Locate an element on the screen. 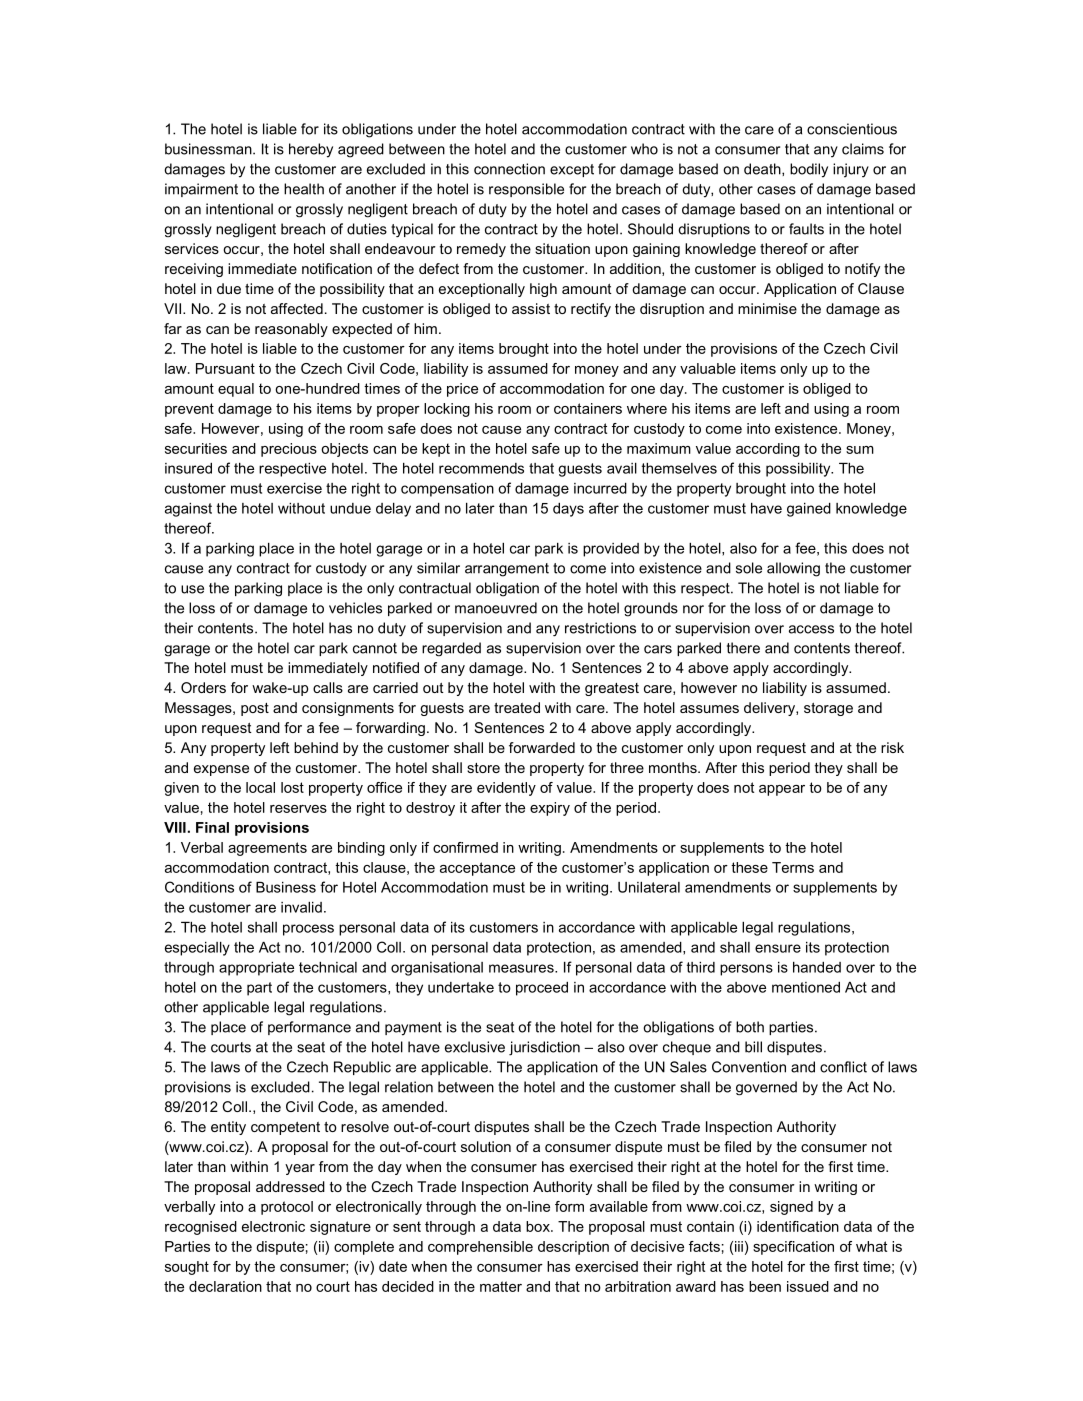 Image resolution: width=1083 pixels, height=1401 pixels. invalid is located at coordinates (301, 907).
